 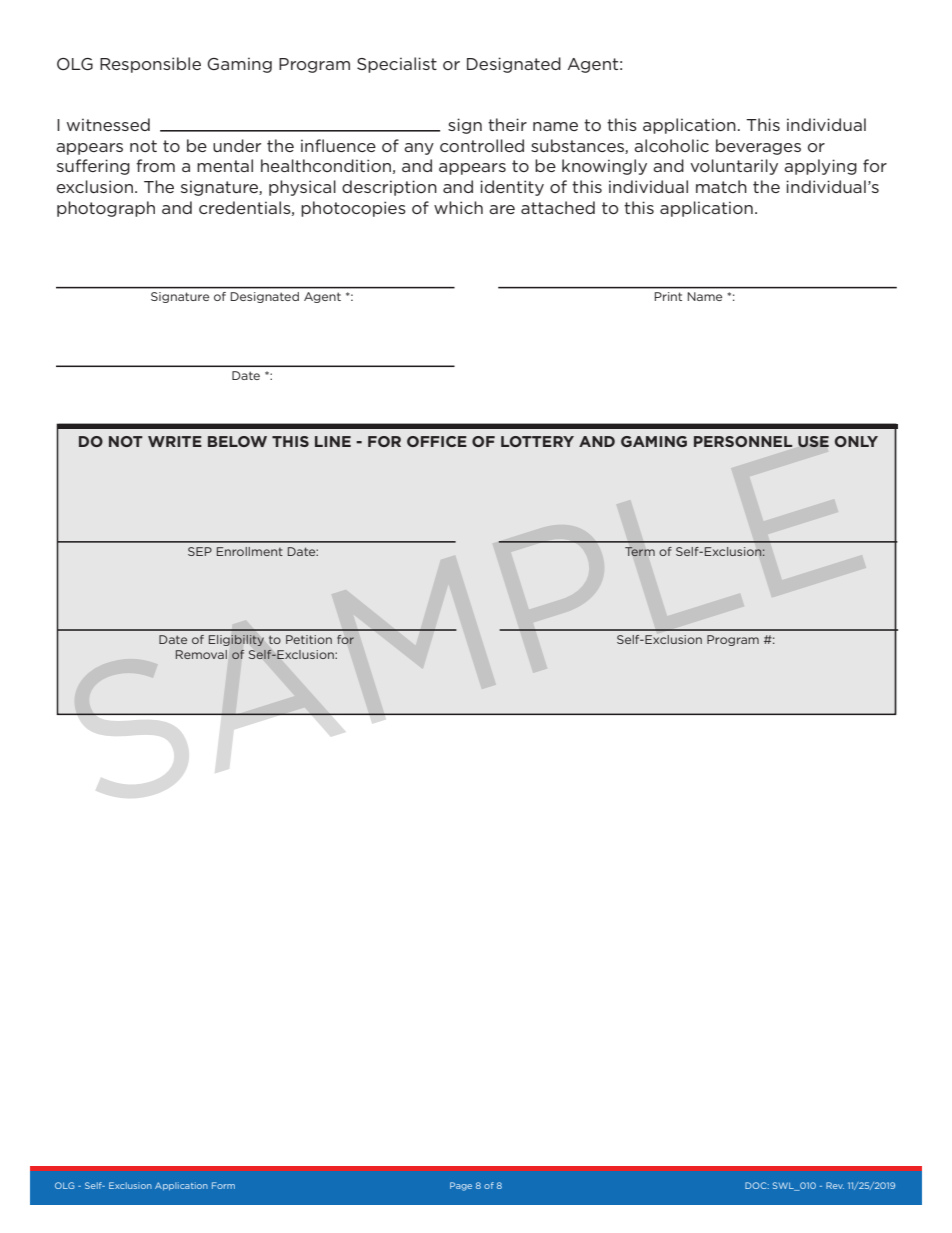 What do you see at coordinates (201, 654) in the screenshot?
I see `Removal` at bounding box center [201, 654].
